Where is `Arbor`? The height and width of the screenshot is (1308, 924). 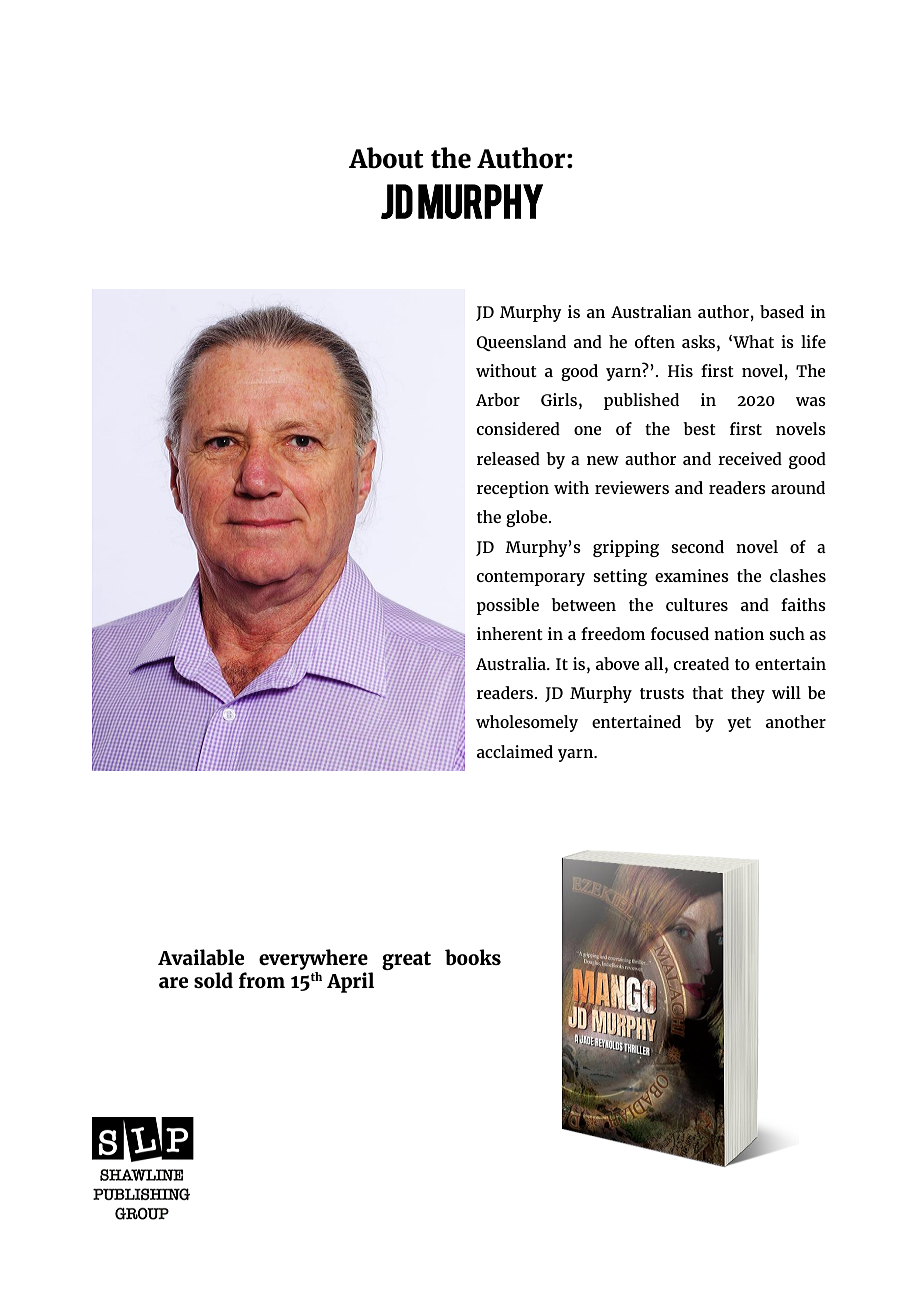
Arbor is located at coordinates (498, 399).
